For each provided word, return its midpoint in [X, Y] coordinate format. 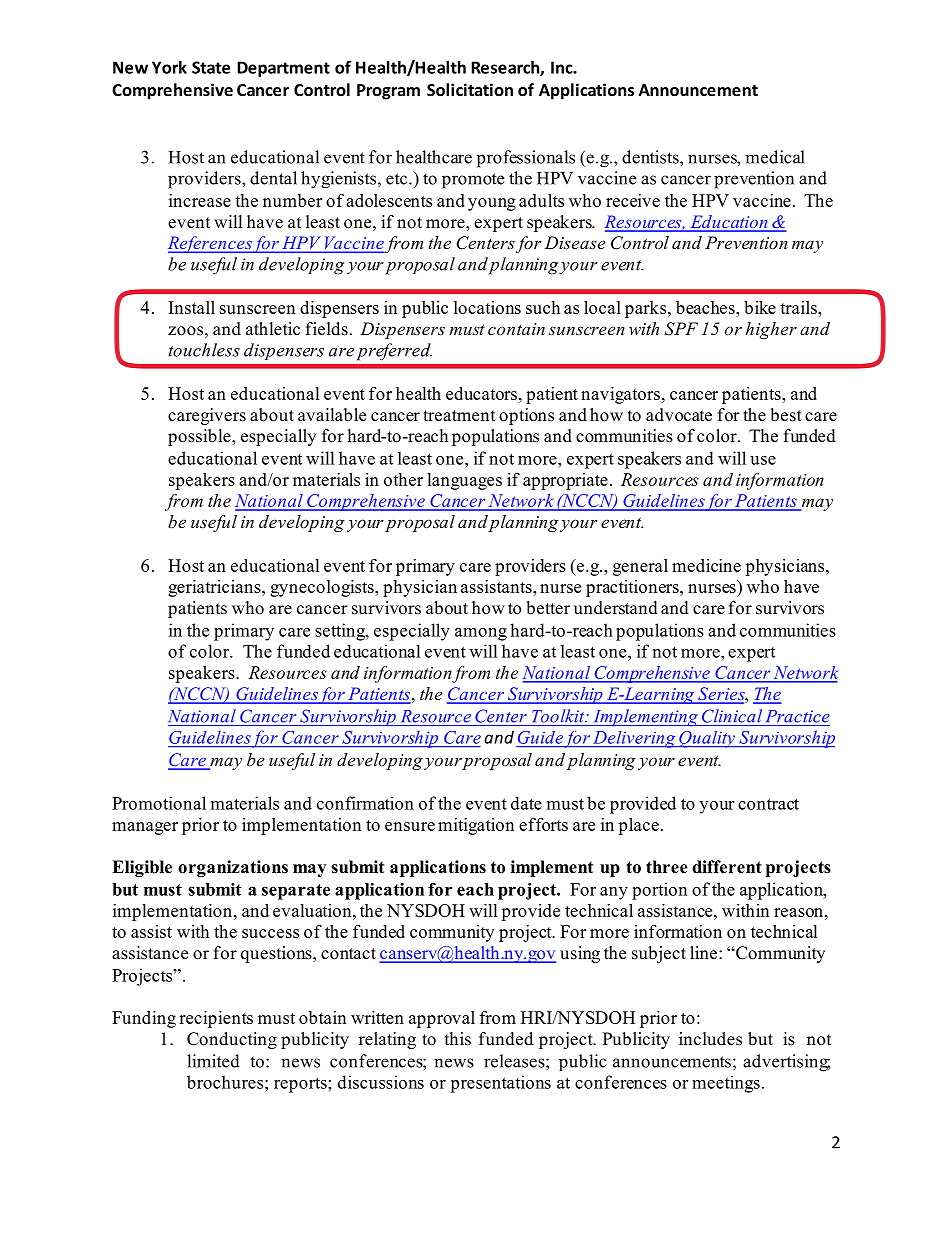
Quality [707, 739]
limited [213, 1061]
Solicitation [470, 89]
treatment [459, 416]
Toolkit [559, 716]
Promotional [159, 803]
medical [775, 157]
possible [200, 437]
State [211, 67]
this [458, 1039]
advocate [679, 415]
